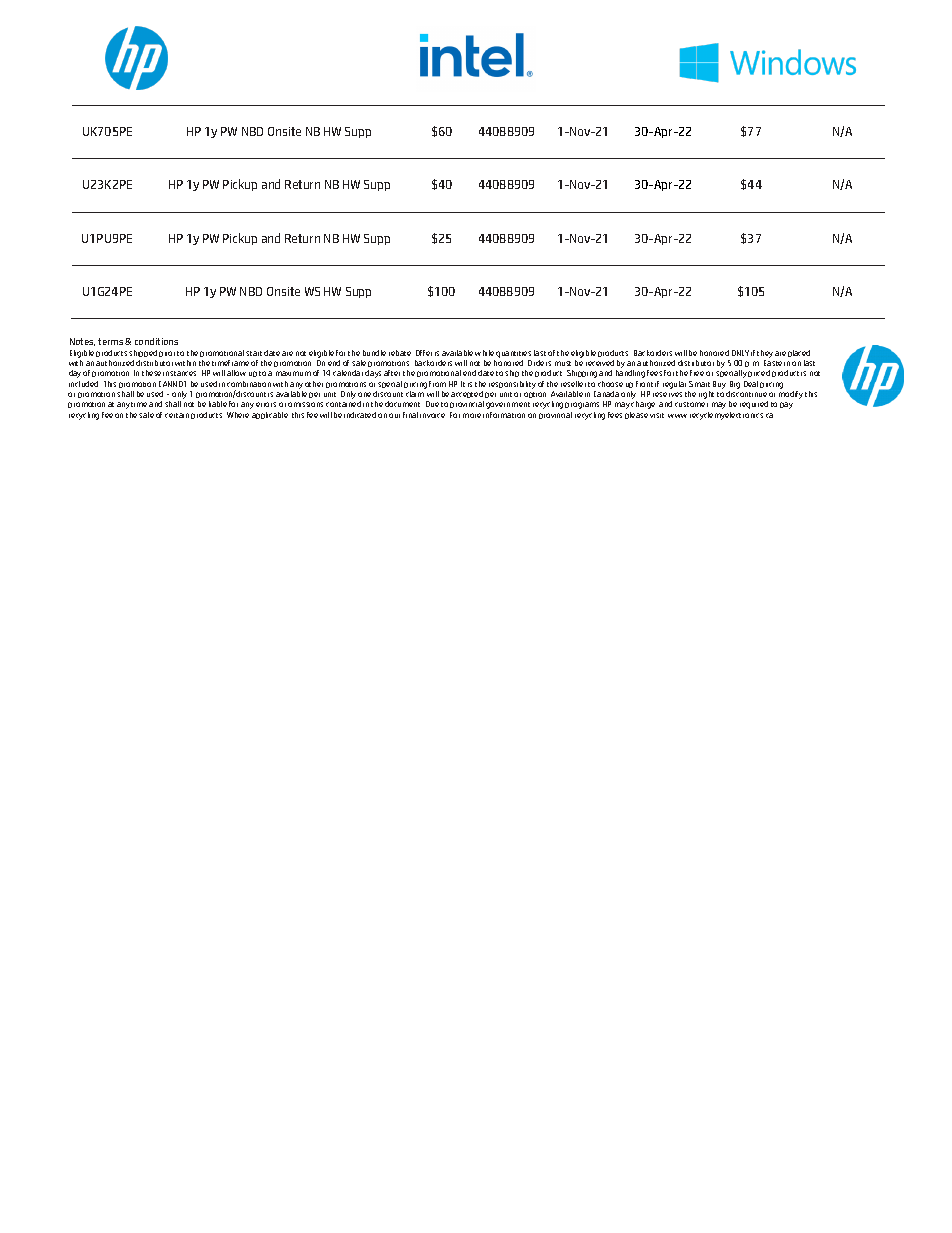 This screenshot has width=952, height=1233. I want to click on conditions, so click(156, 341).
